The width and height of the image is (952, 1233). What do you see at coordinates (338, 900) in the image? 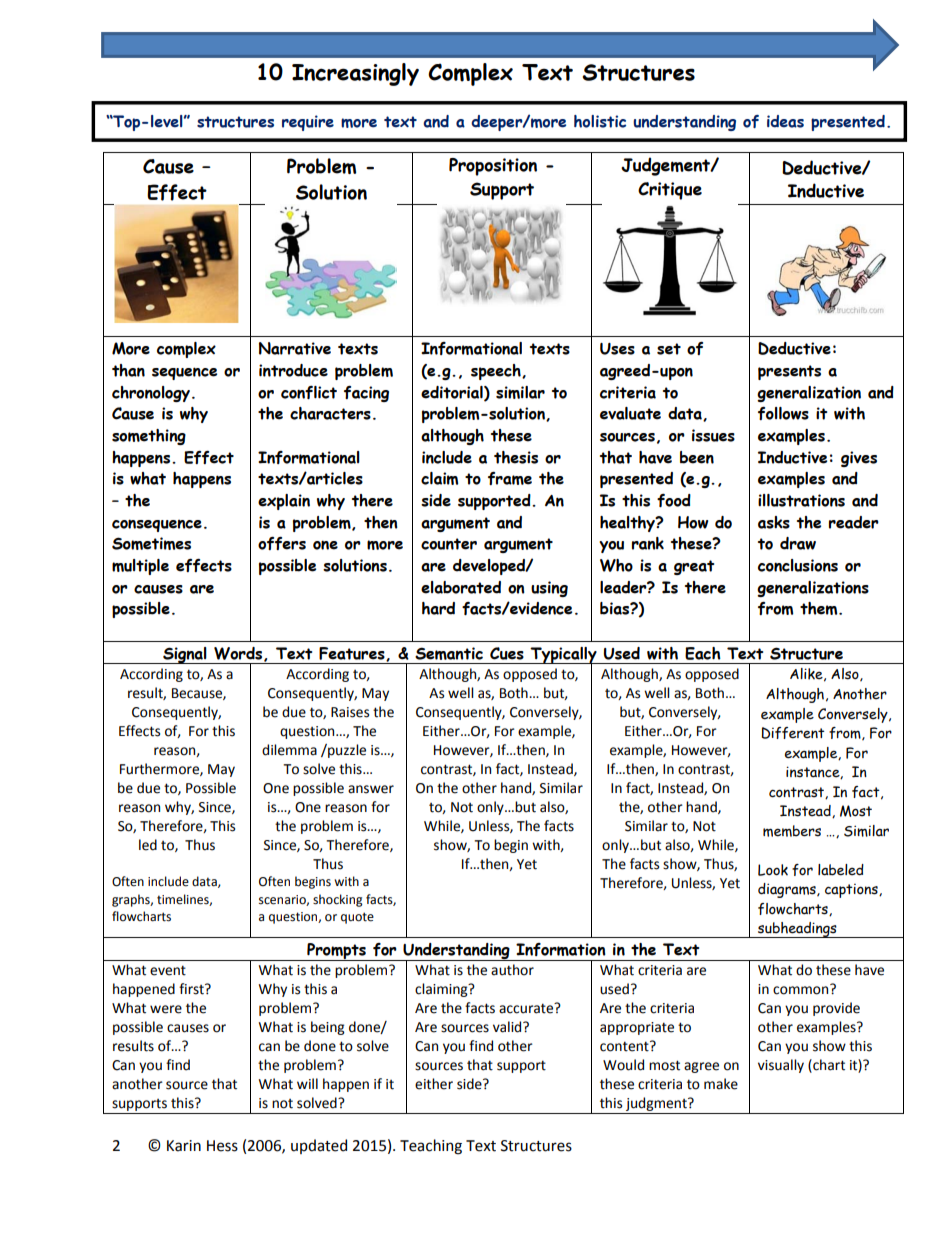
I see `shocking` at bounding box center [338, 900].
